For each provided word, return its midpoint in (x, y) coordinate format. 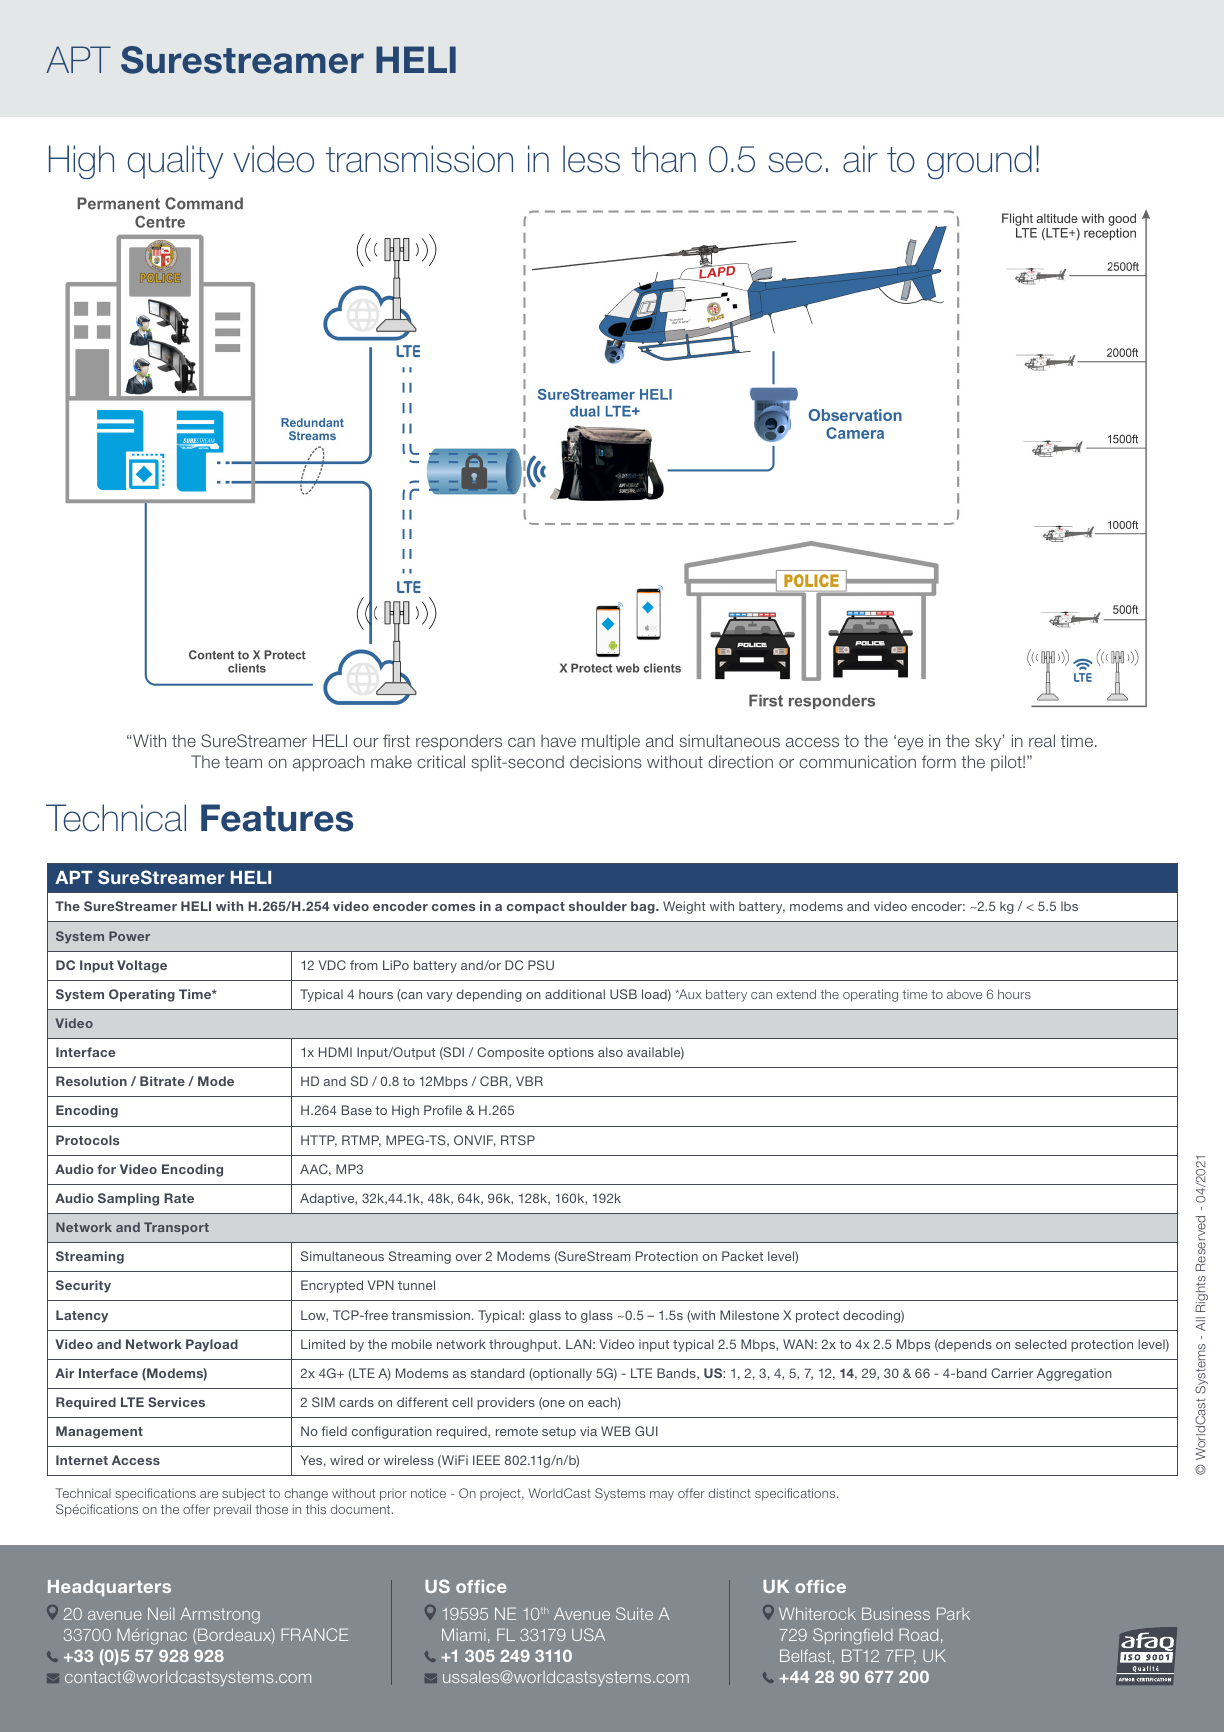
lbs (1069, 906)
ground (979, 162)
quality (175, 162)
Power (129, 936)
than (664, 159)
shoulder (598, 906)
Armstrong (220, 1615)
